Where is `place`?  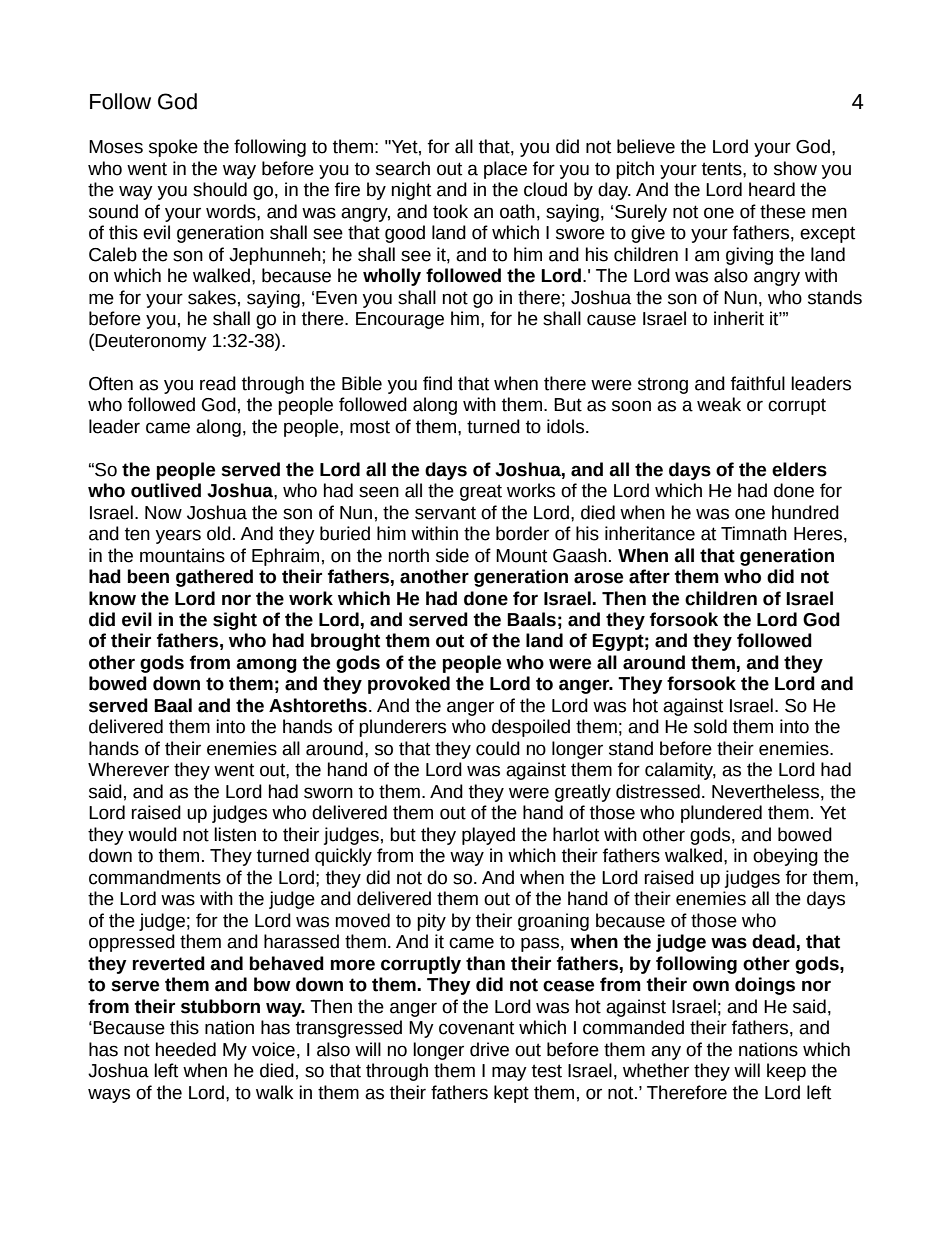
place is located at coordinates (505, 170).
